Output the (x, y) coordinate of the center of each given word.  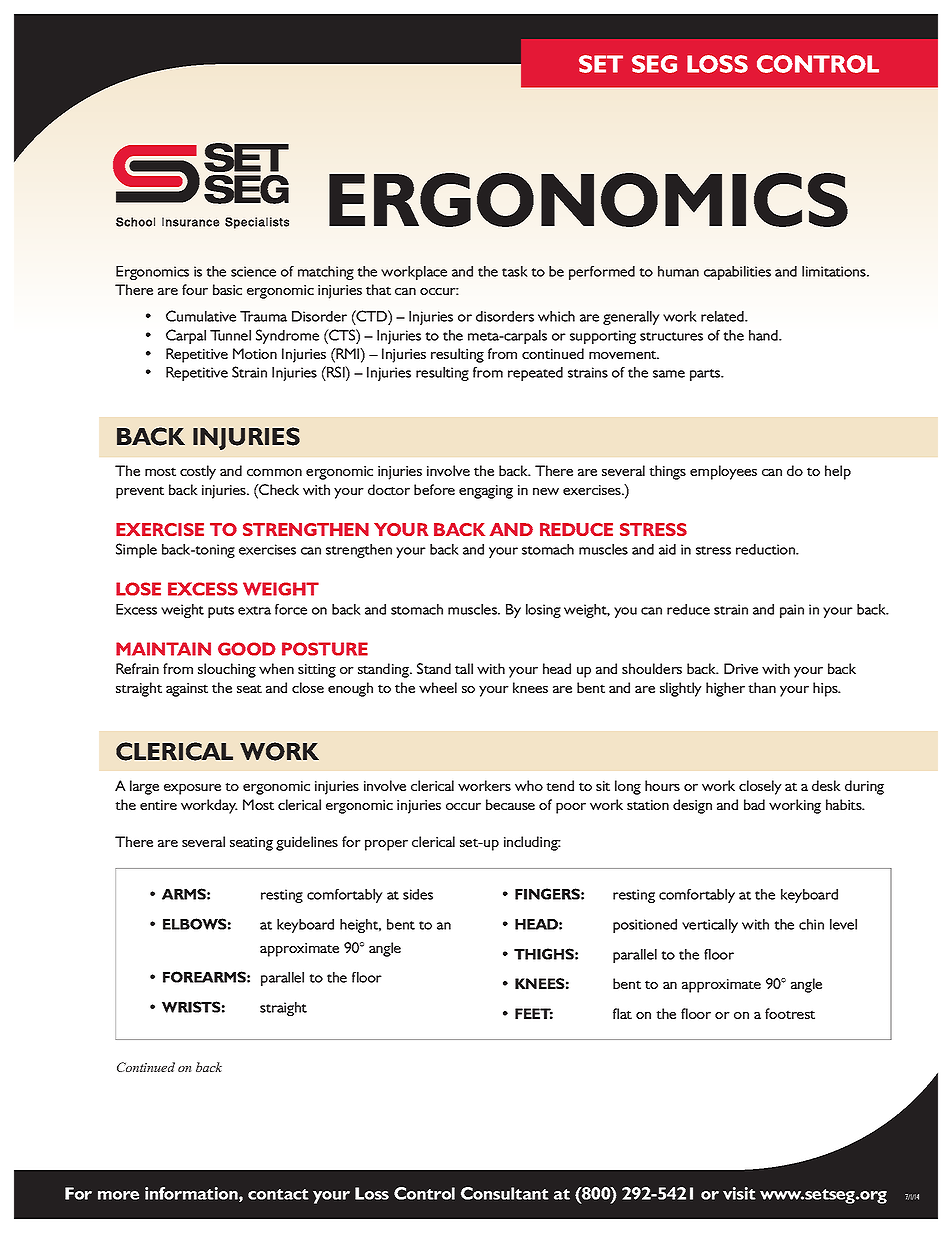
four (195, 289)
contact (278, 1194)
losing (543, 611)
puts (221, 612)
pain (792, 611)
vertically (710, 926)
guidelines (307, 843)
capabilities (737, 273)
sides (418, 894)
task (514, 271)
